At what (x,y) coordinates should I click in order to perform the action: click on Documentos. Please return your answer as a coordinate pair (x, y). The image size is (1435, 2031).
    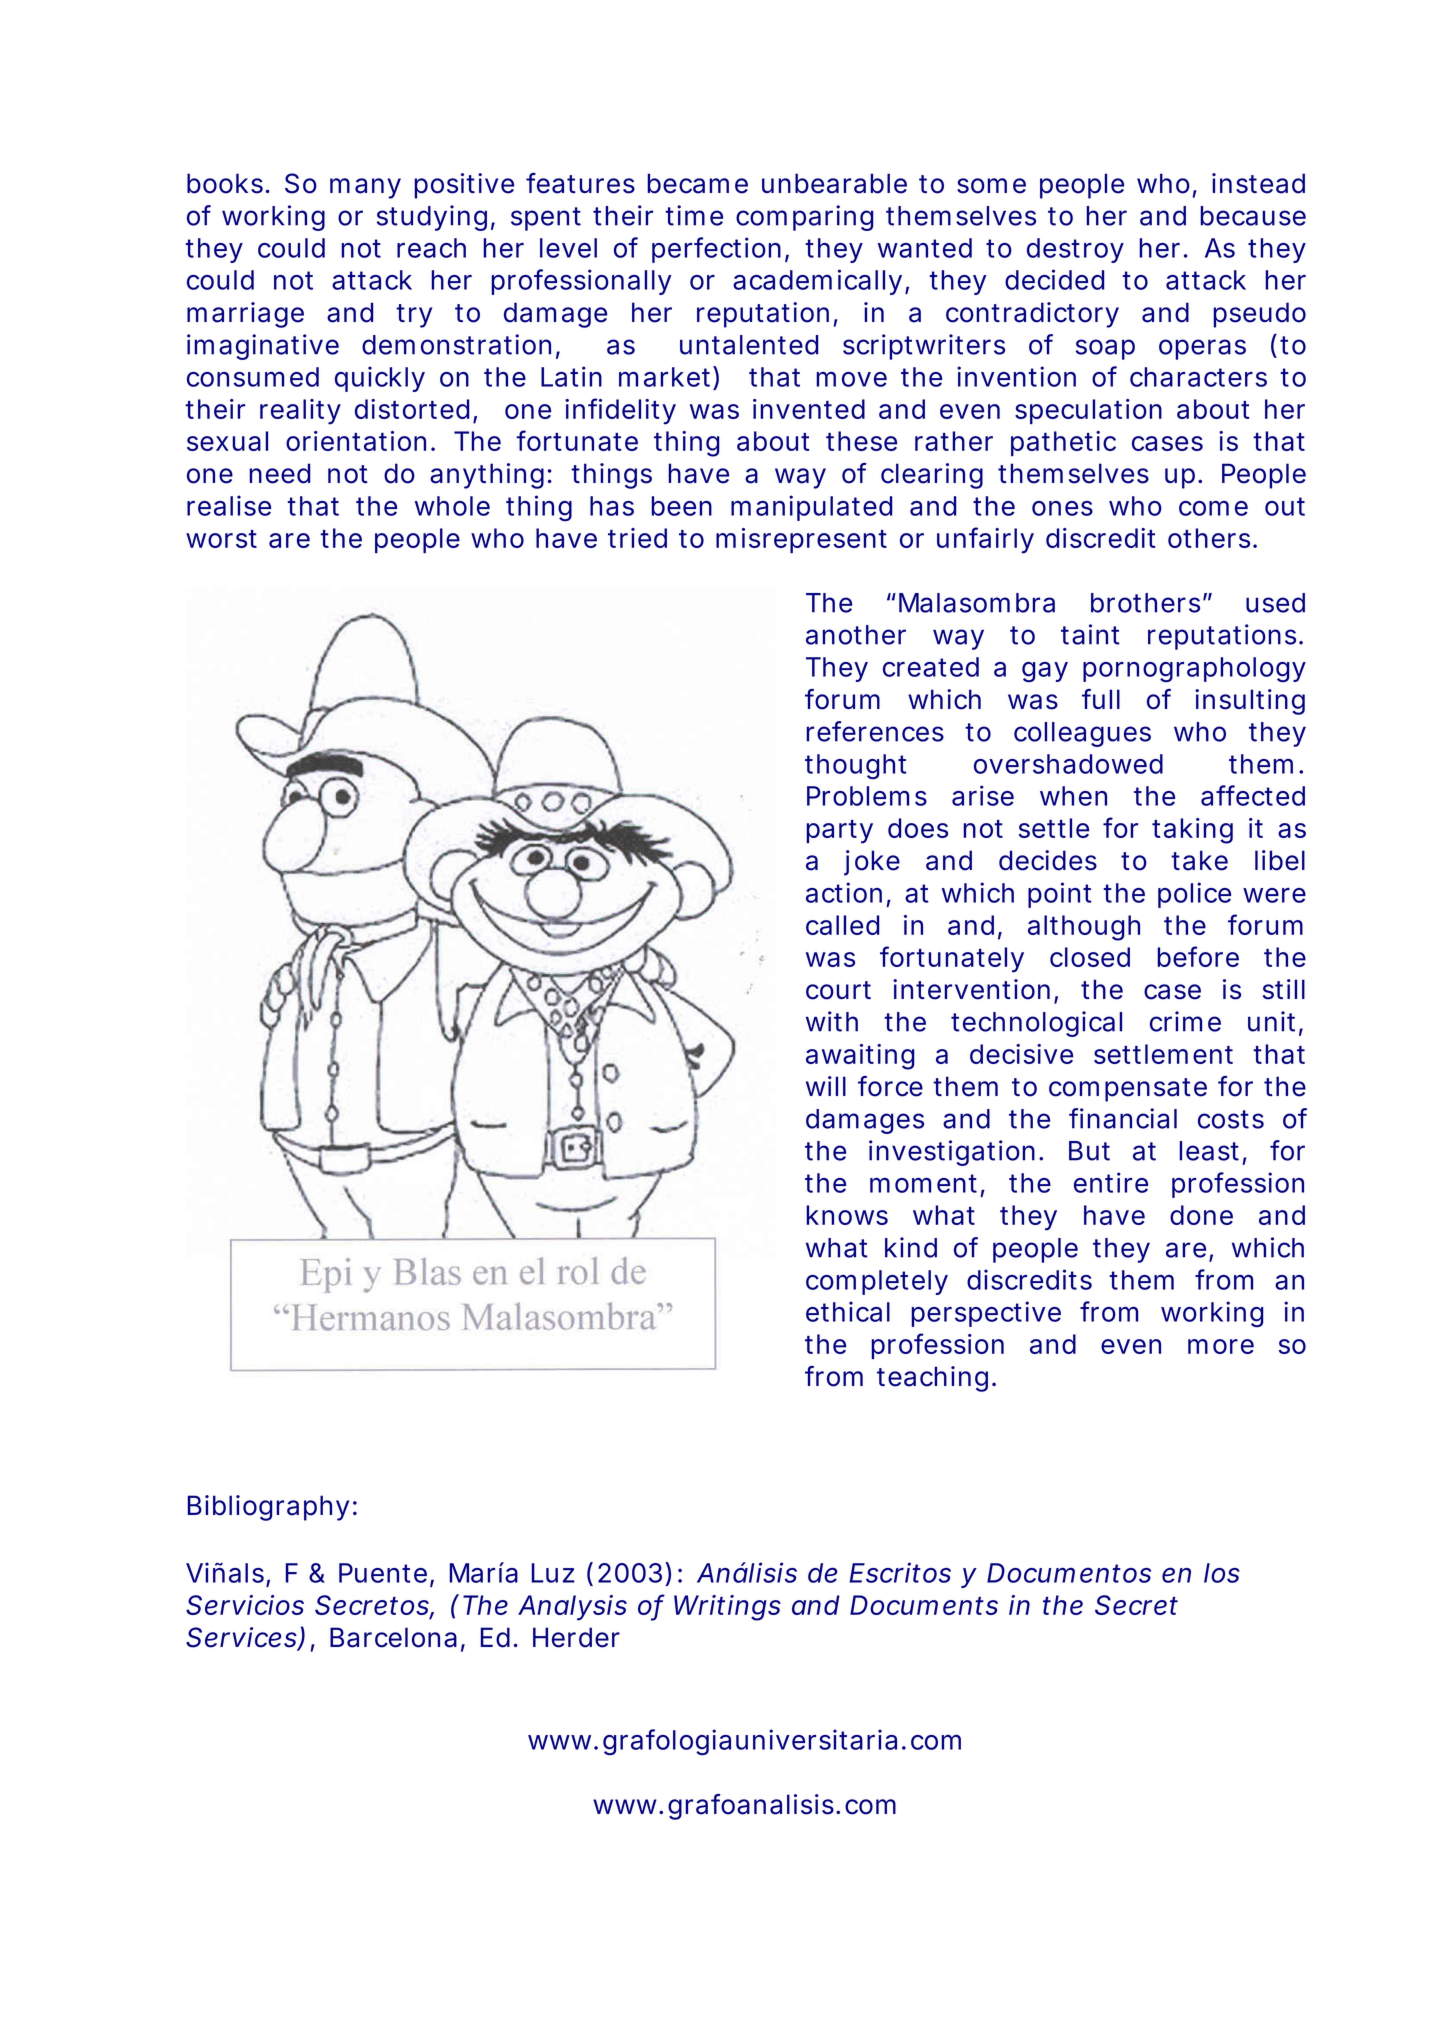
    Looking at the image, I should click on (1069, 1573).
